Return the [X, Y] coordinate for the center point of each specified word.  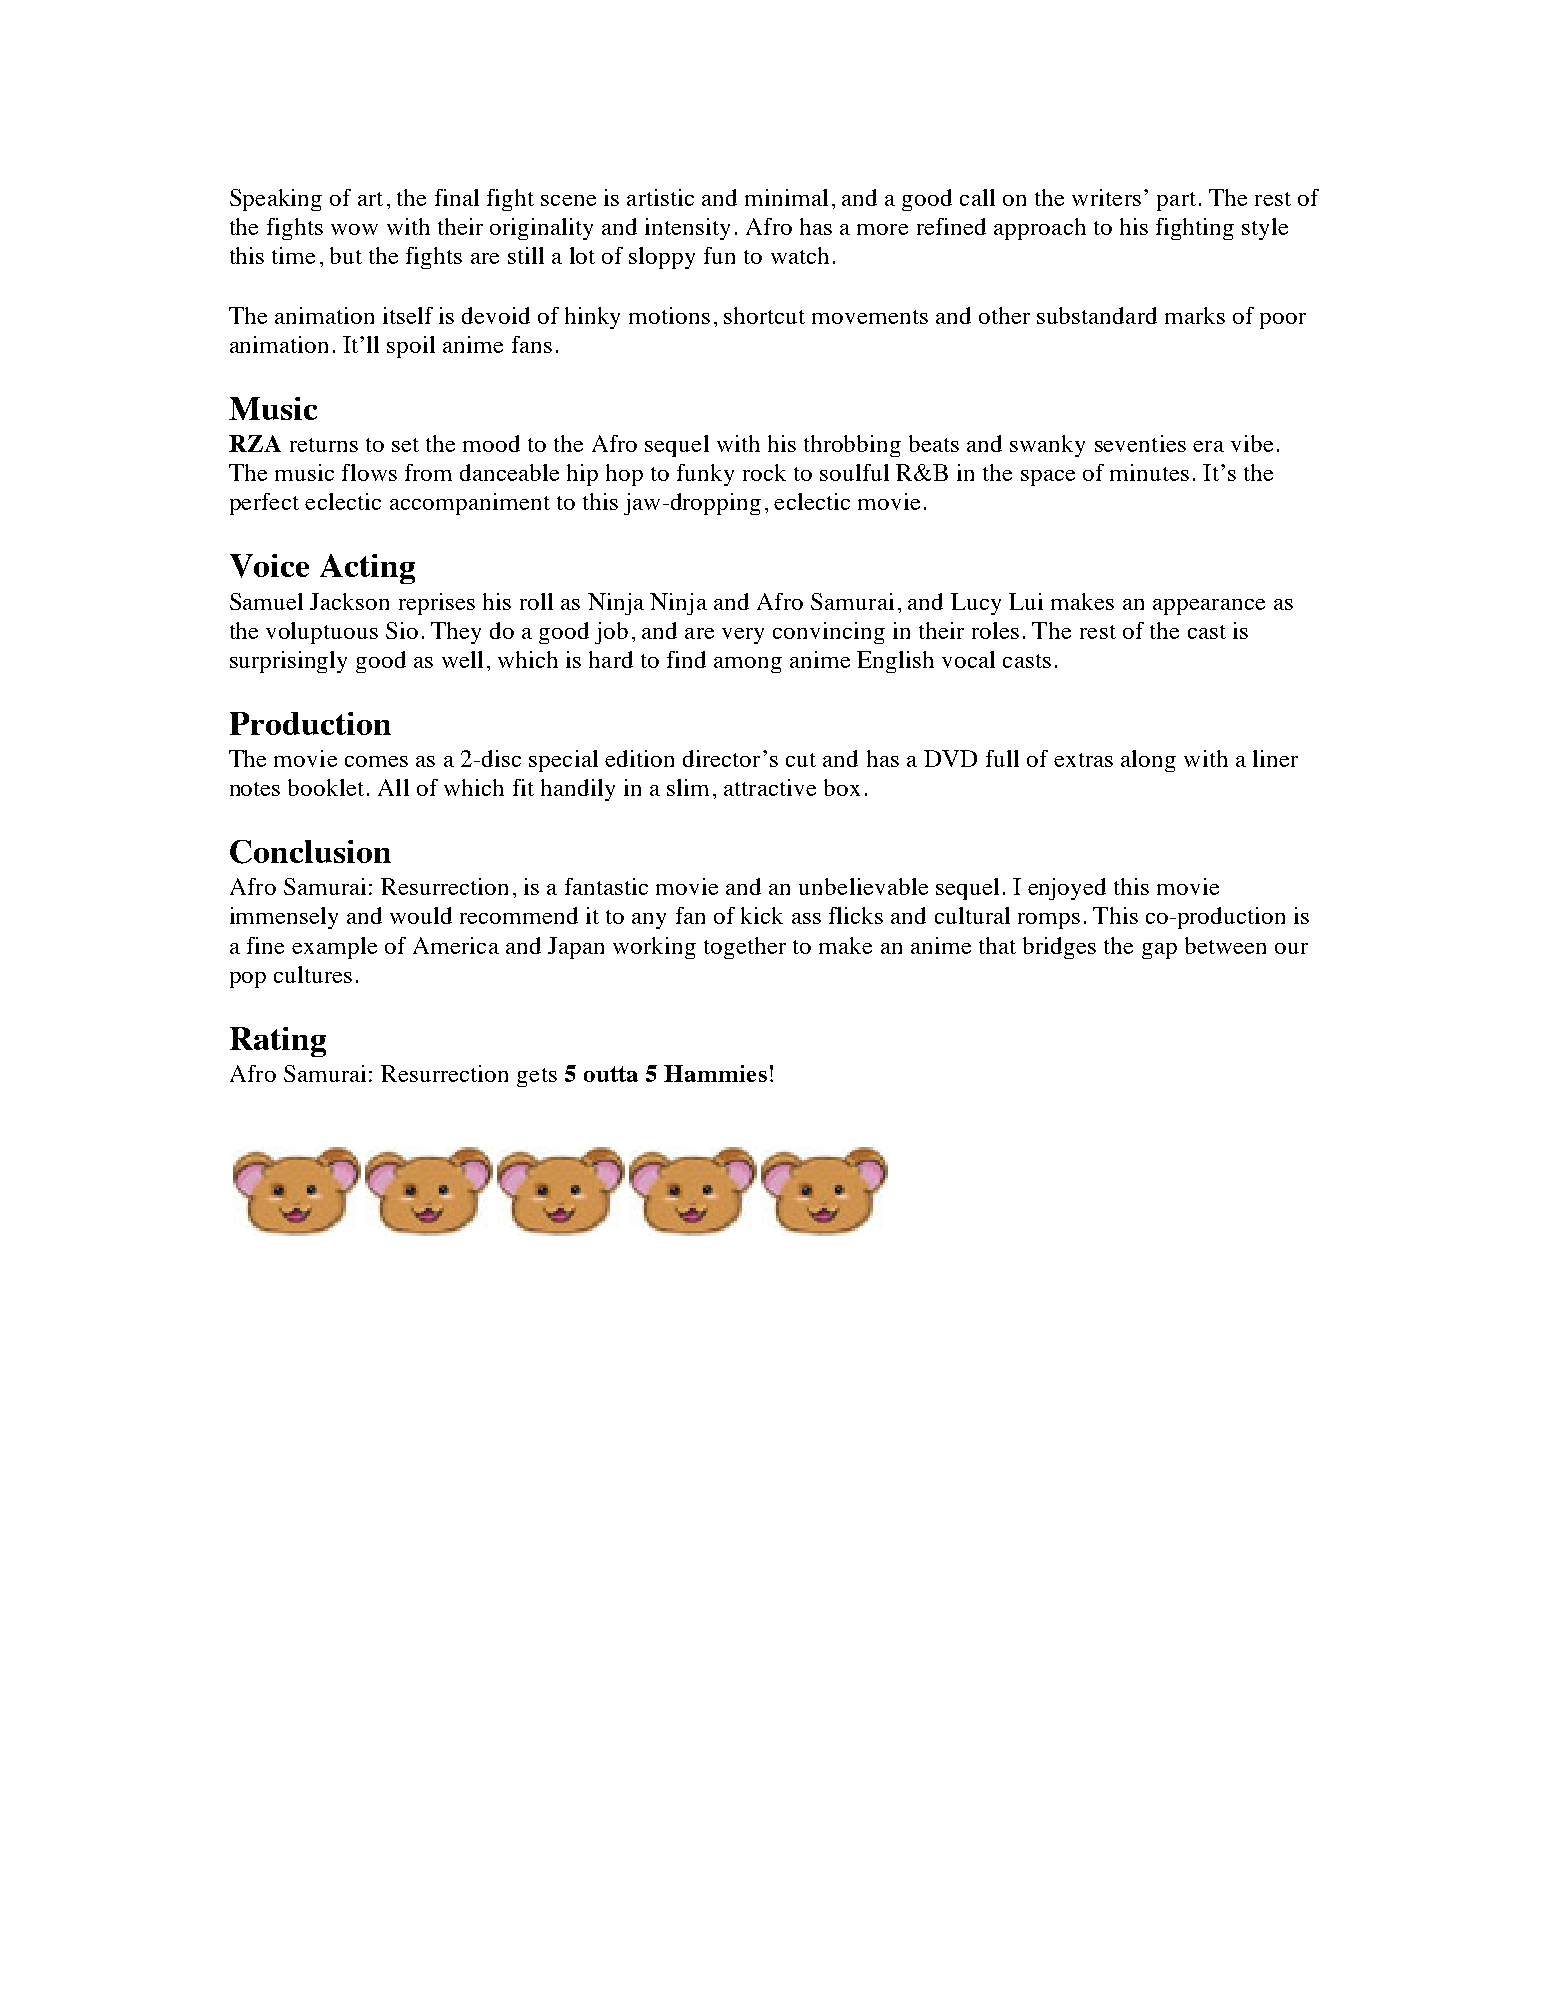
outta [611, 1074]
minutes [1149, 472]
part [1176, 201]
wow [354, 229]
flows [369, 472]
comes [376, 761]
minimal [786, 197]
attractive [770, 787]
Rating [278, 1042]
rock [764, 472]
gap [1159, 951]
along [1148, 761]
